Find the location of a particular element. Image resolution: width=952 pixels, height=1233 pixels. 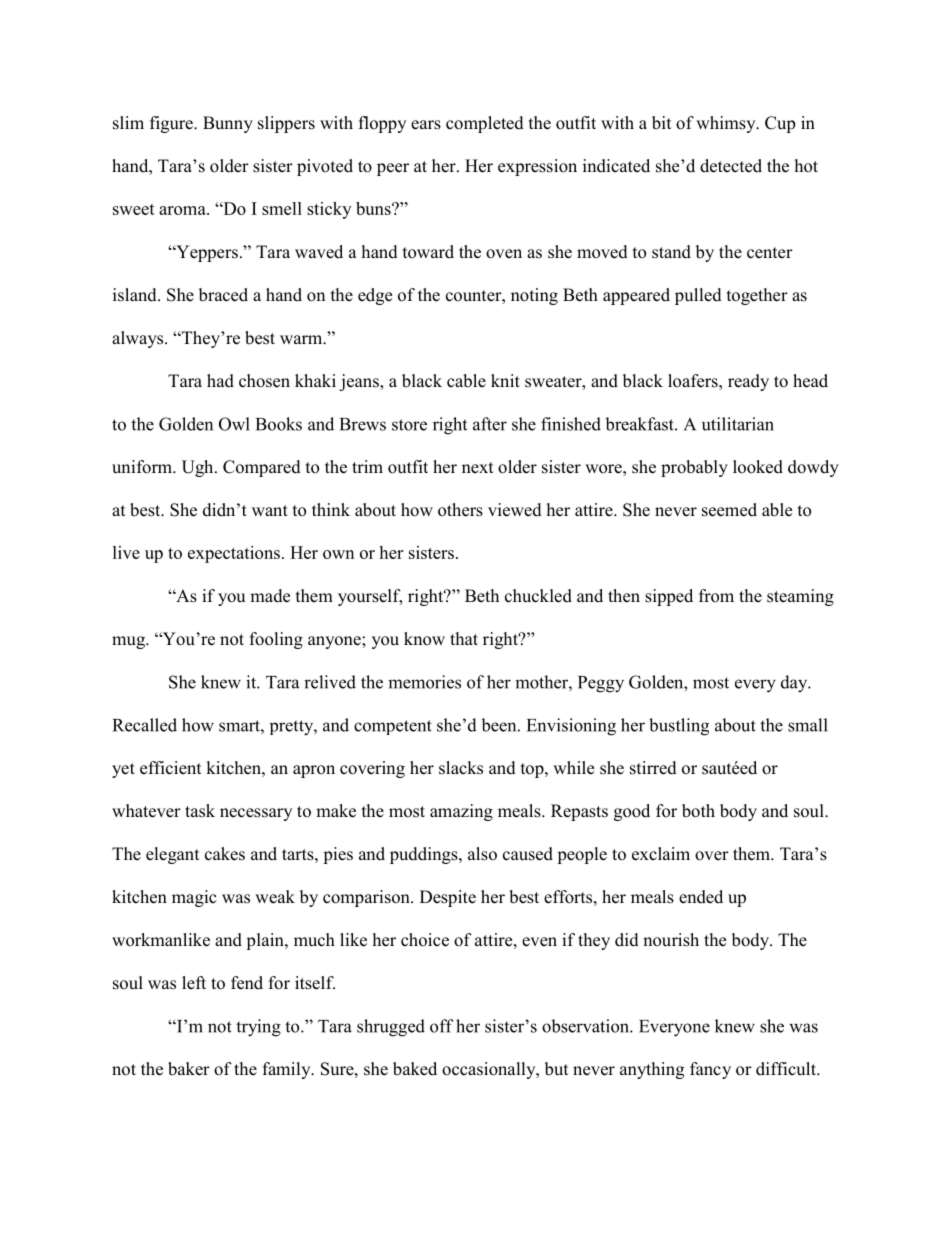

completed is located at coordinates (485, 124).
